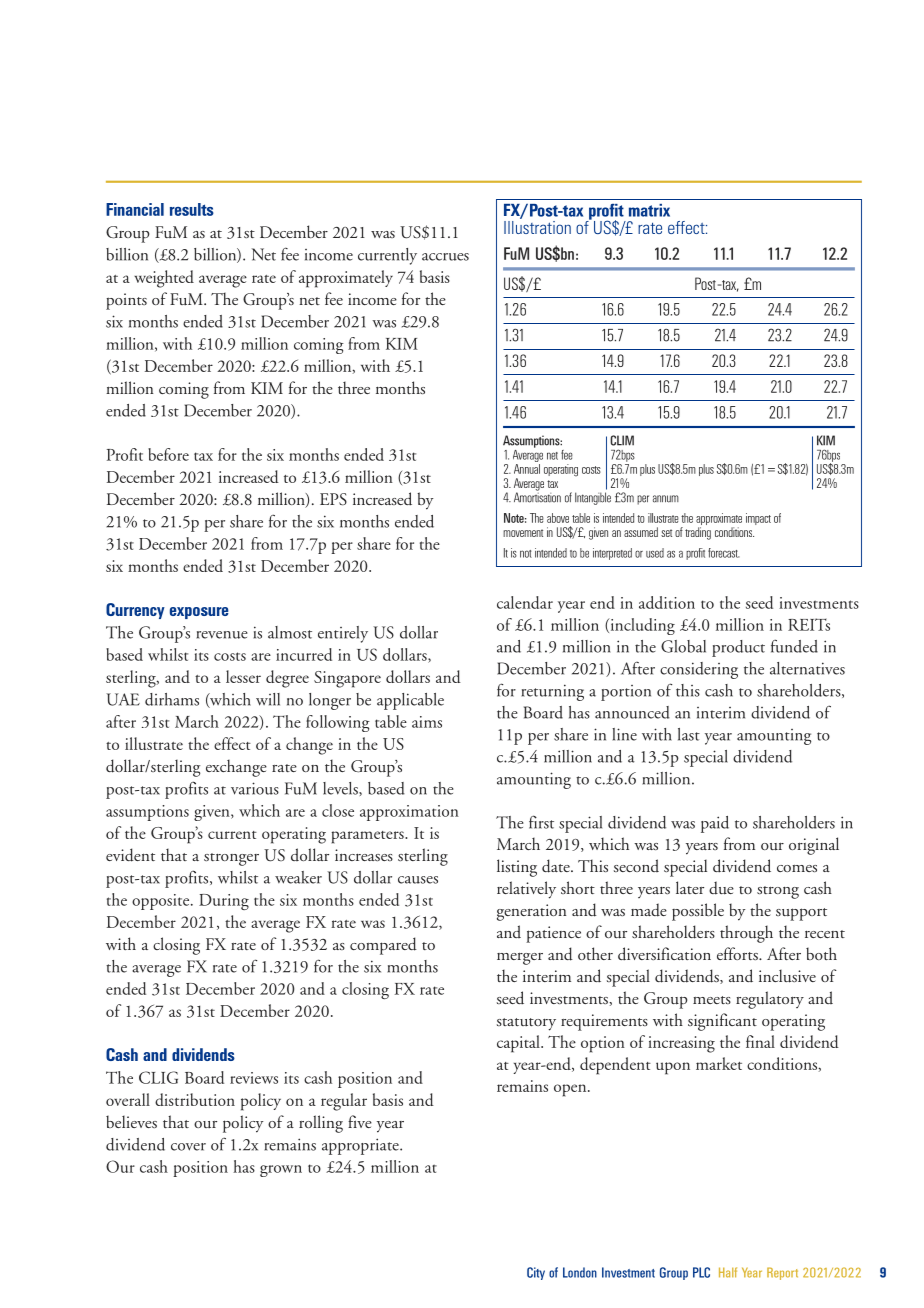 The image size is (924, 1308). Describe the element at coordinates (281, 1171) in the screenshot. I see `grown` at that location.
